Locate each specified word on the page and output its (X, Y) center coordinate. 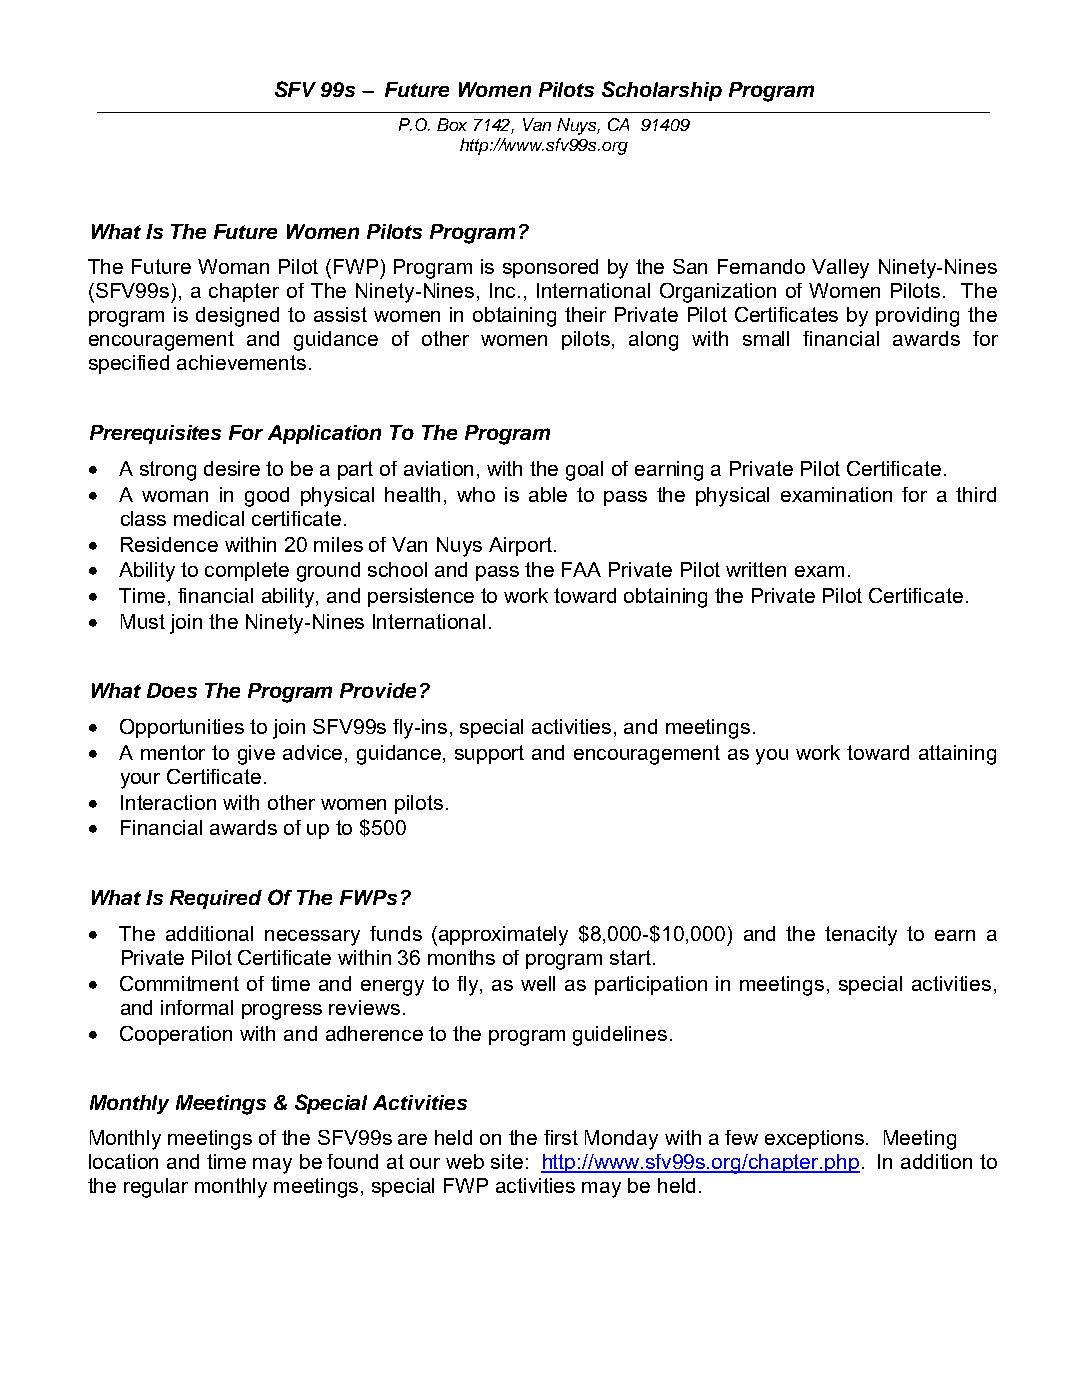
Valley (840, 269)
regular (156, 1188)
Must (143, 621)
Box (452, 124)
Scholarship (662, 91)
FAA (581, 569)
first (561, 1137)
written (756, 569)
